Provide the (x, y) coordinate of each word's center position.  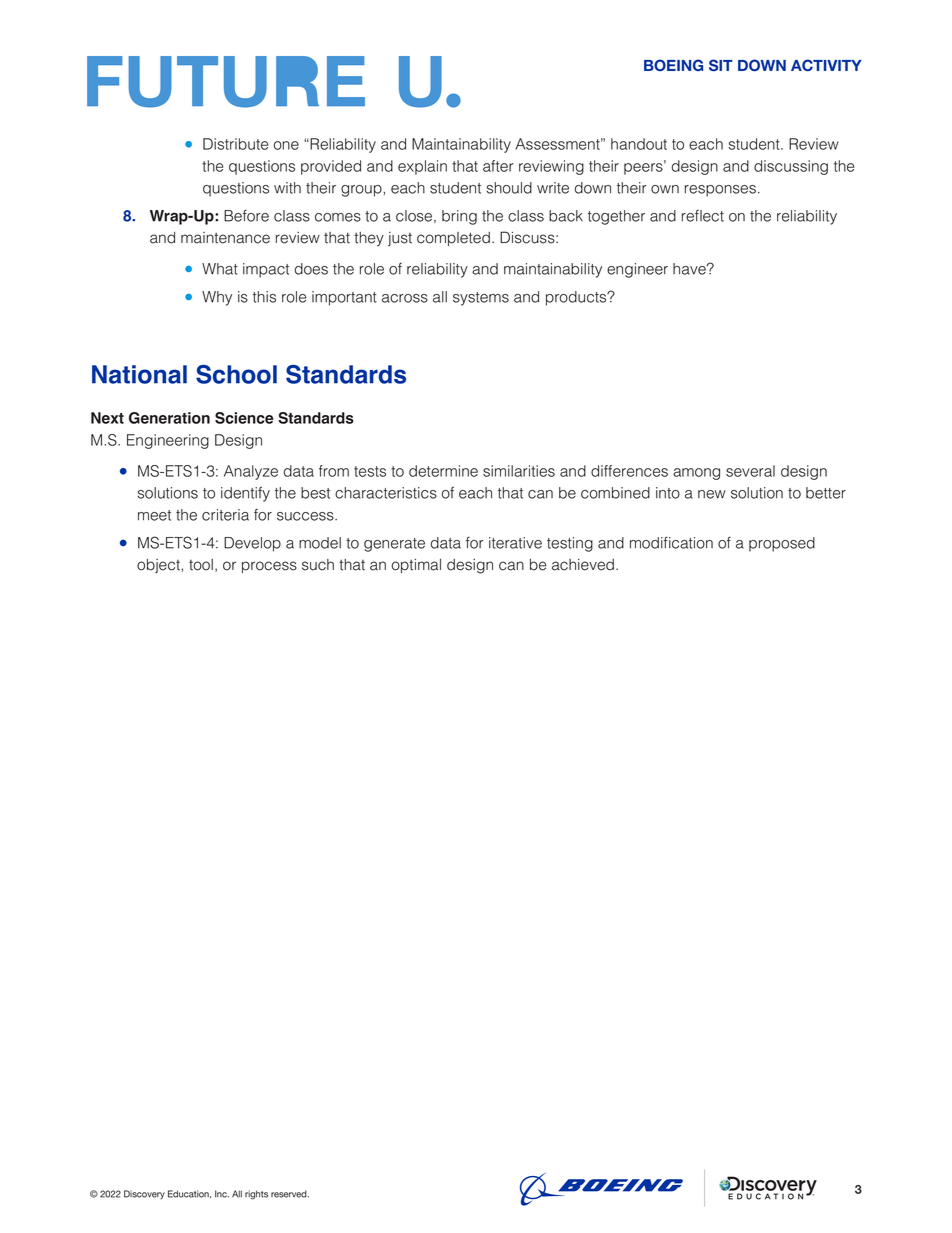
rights (256, 1195)
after (498, 166)
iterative (515, 543)
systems (481, 299)
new (712, 494)
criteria (225, 515)
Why (217, 298)
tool (201, 565)
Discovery (144, 1194)
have (690, 269)
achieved (583, 565)
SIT (721, 65)
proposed (782, 544)
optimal (416, 566)
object (158, 566)
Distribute (235, 144)
